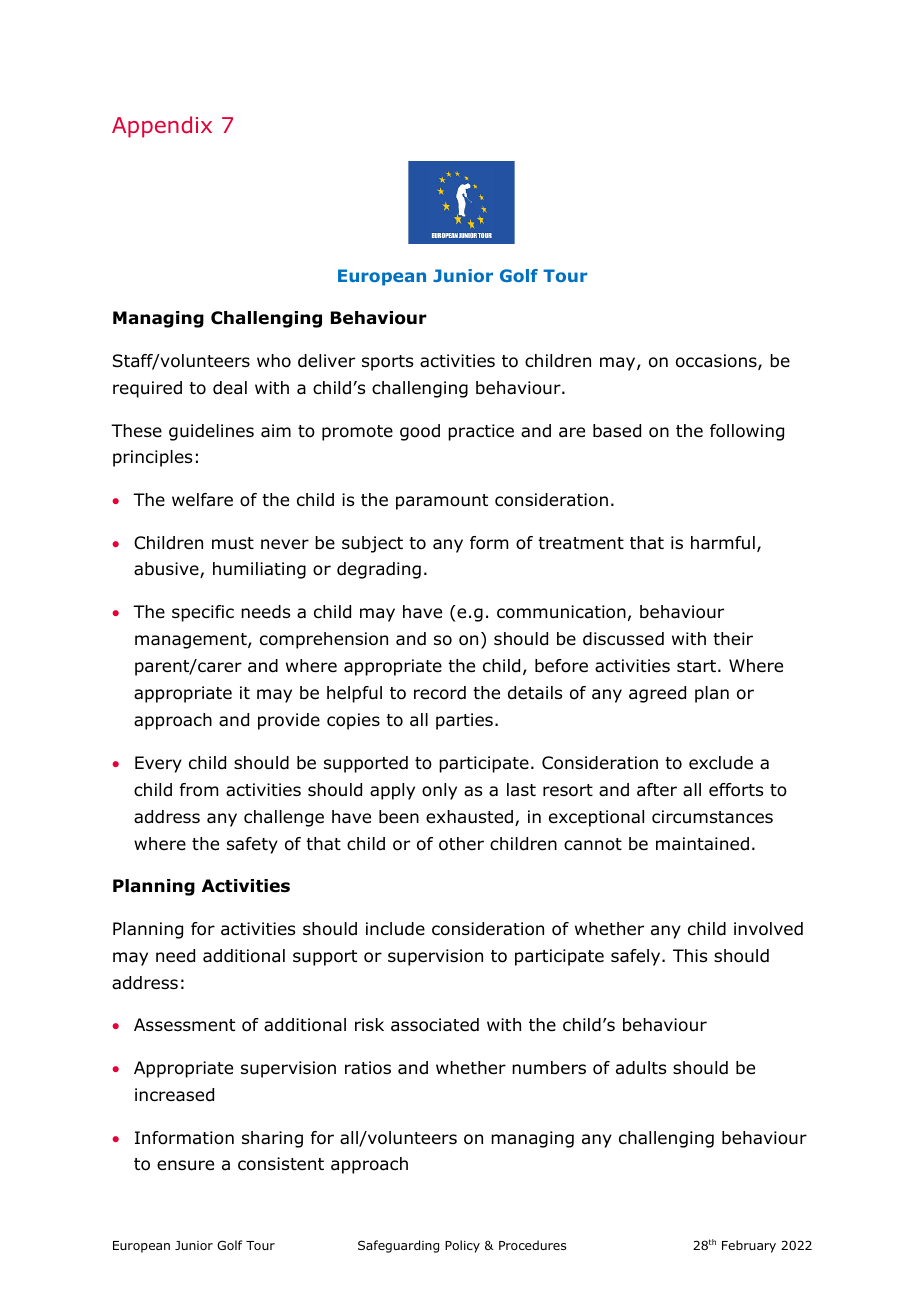 The width and height of the screenshot is (924, 1308). I want to click on Appendix, so click(162, 127).
